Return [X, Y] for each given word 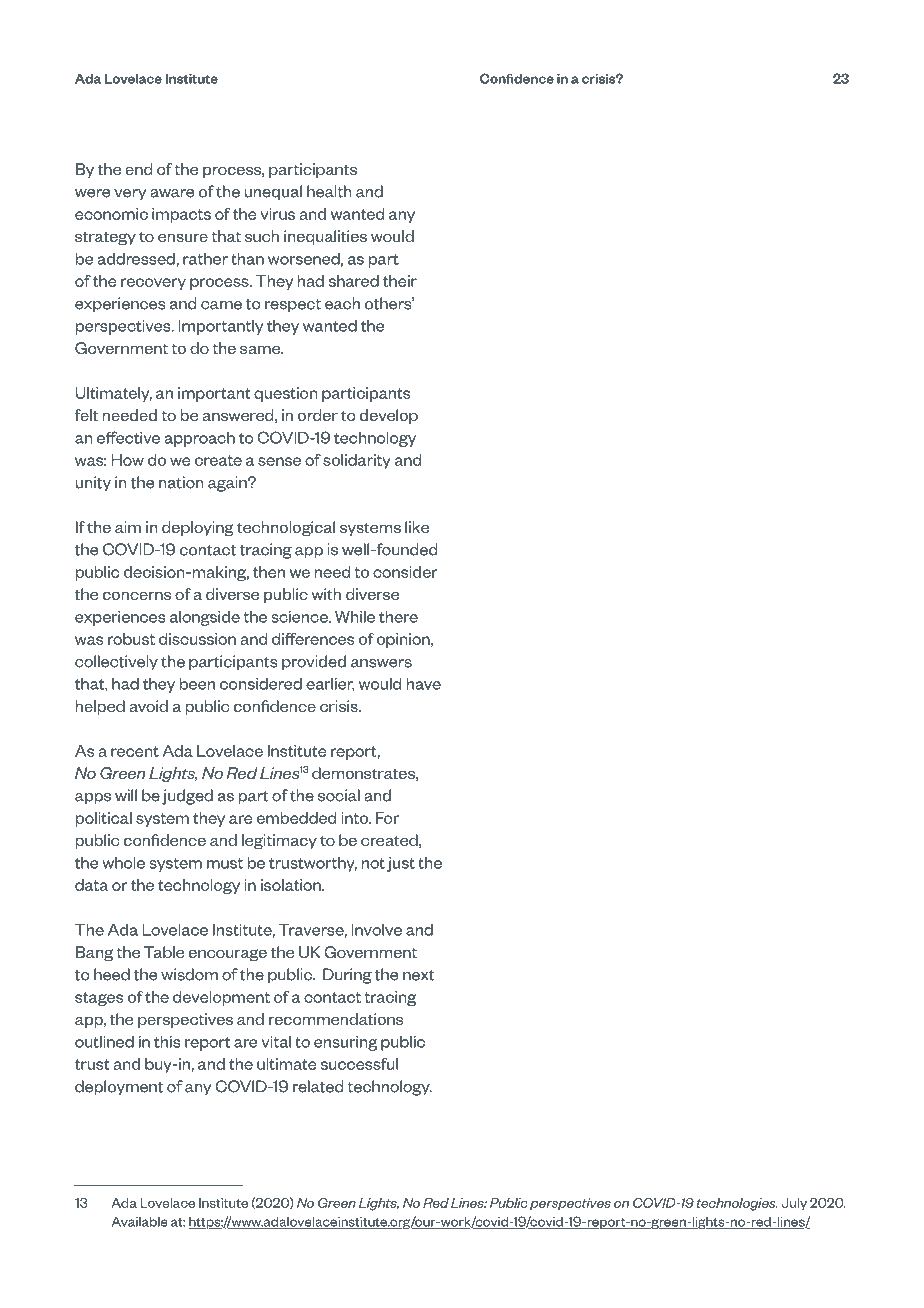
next [419, 975]
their [400, 281]
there [398, 616]
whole [123, 862]
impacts [181, 215]
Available [140, 1221]
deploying [198, 529]
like [417, 527]
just [401, 864]
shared [354, 281]
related [318, 1086]
